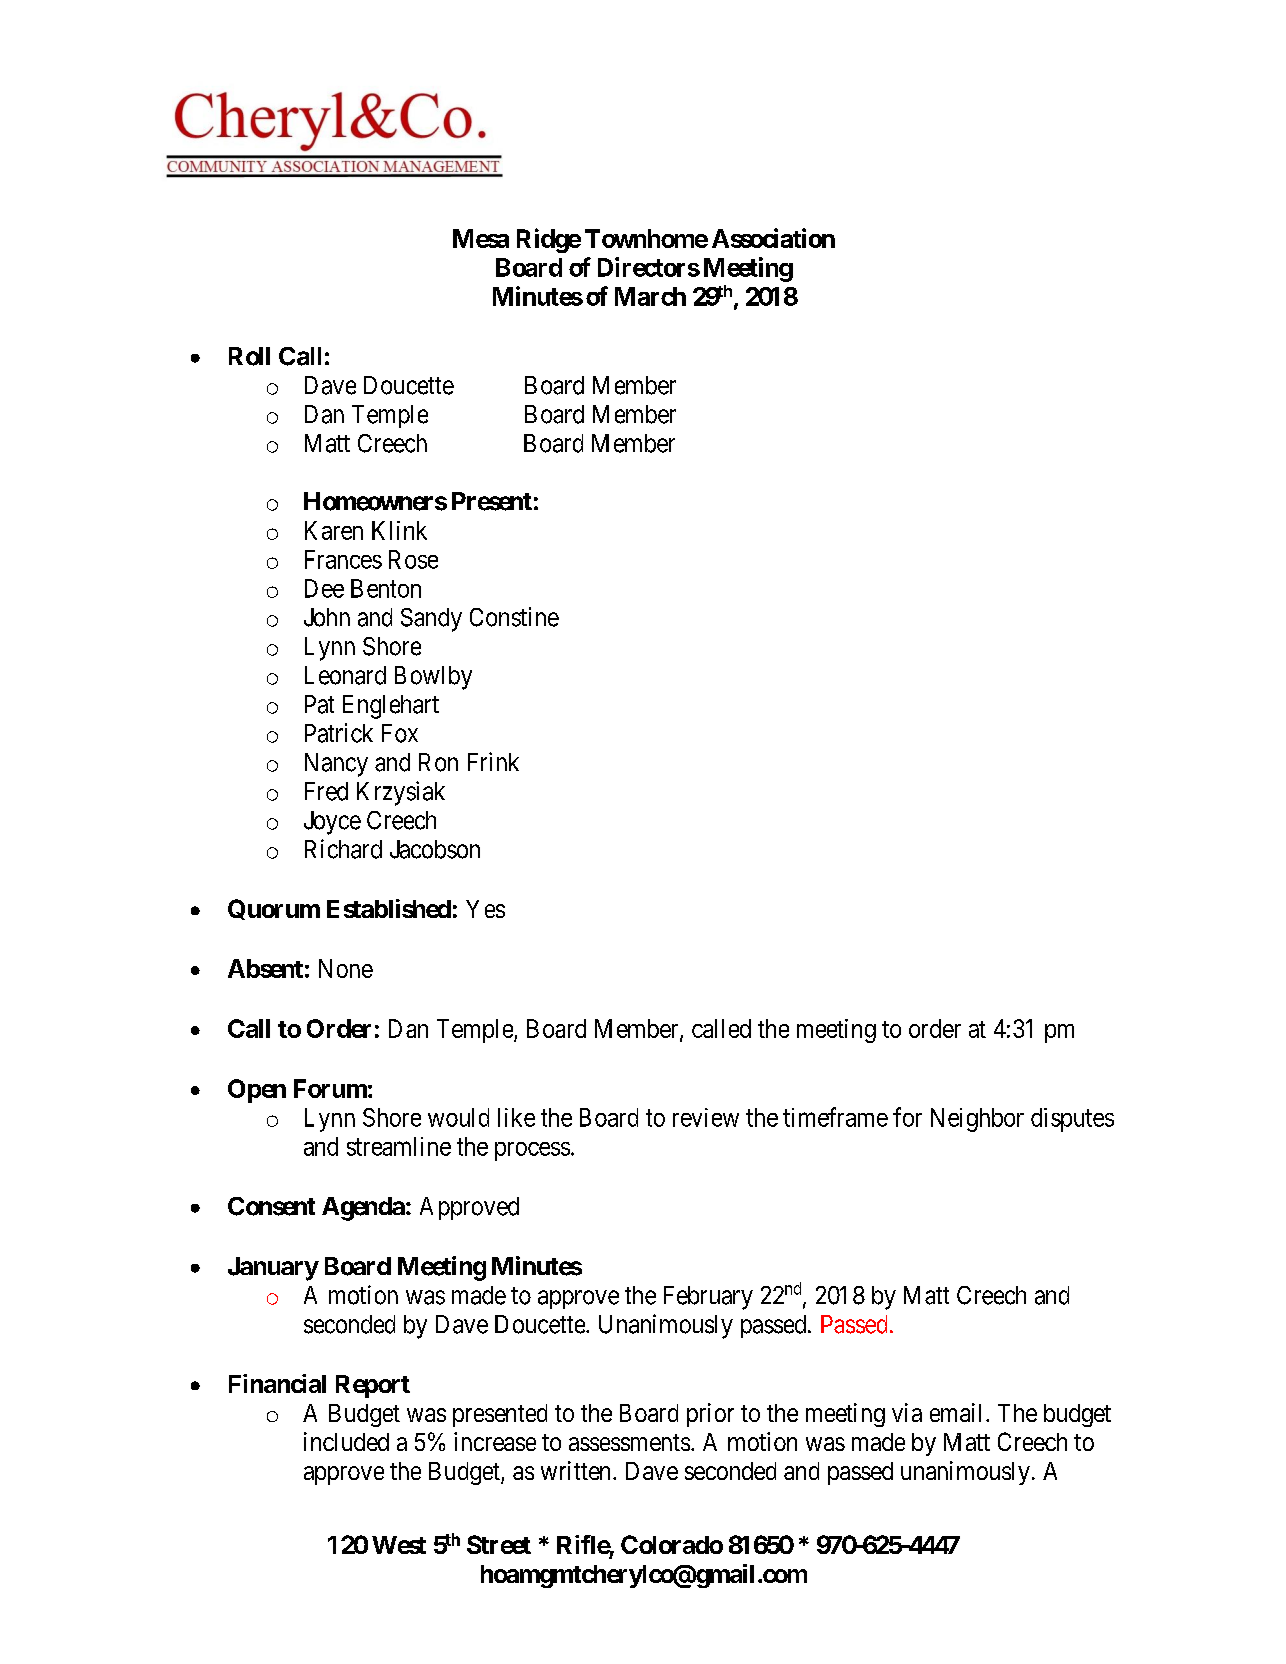 The image size is (1286, 1664). I want to click on March, so click(650, 296).
